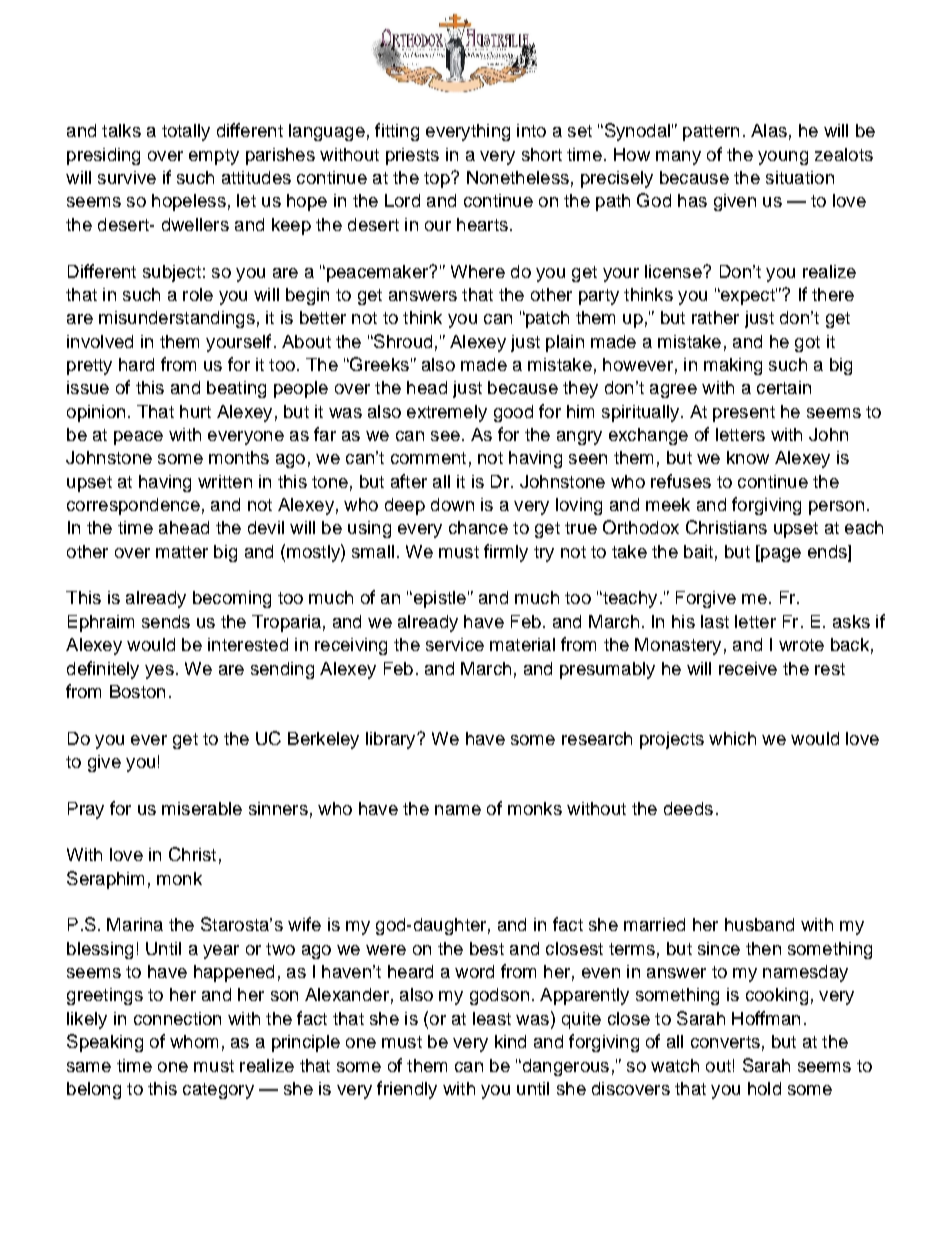 The width and height of the screenshot is (952, 1233). I want to click on kind, so click(510, 1041).
